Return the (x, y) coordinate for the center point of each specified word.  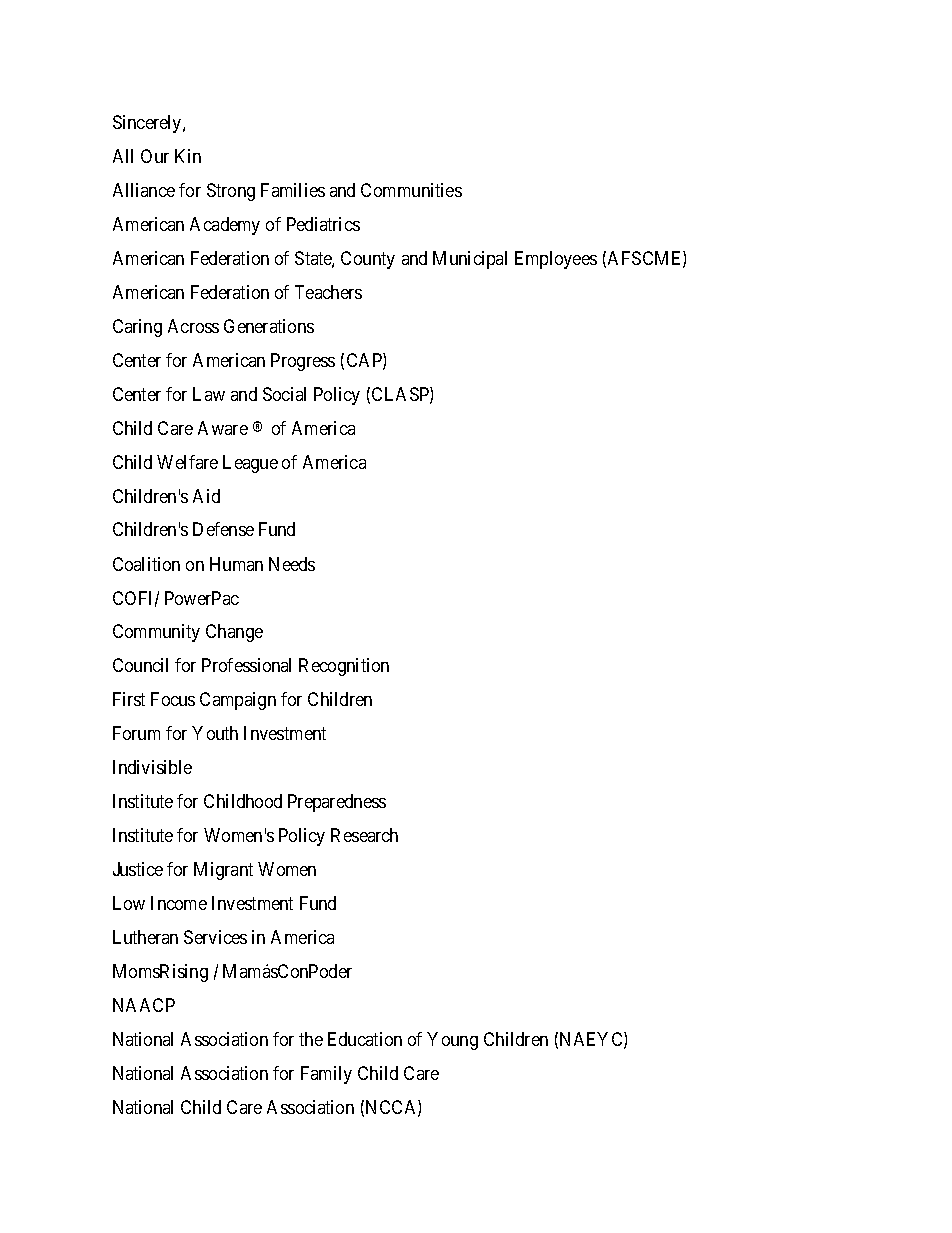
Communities (411, 190)
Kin (188, 156)
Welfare (187, 462)
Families (293, 190)
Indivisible (152, 767)
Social (284, 394)
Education (365, 1039)
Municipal (470, 260)
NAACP (144, 1005)
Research (364, 835)
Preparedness (337, 803)
